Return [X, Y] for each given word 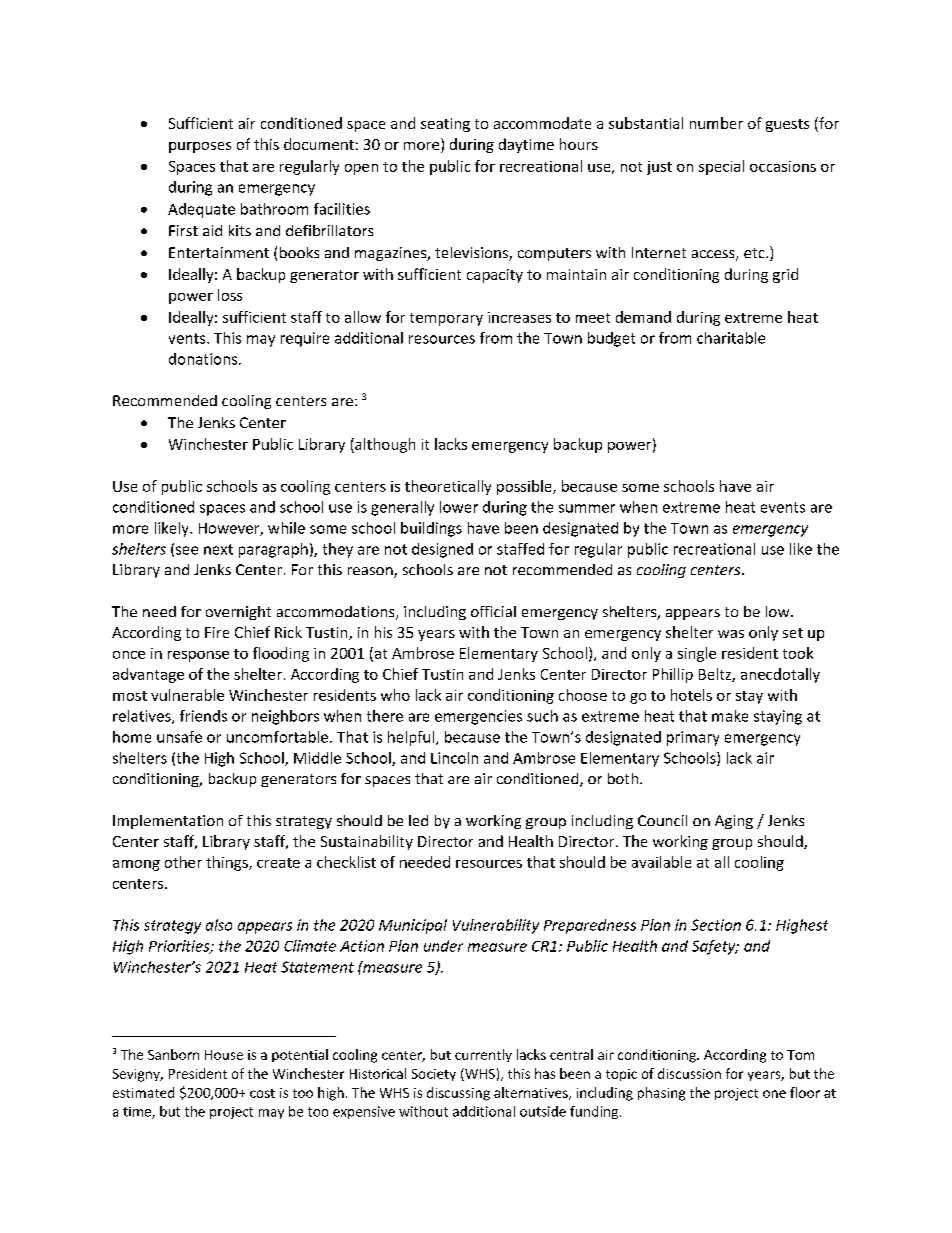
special [721, 167]
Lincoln [454, 758]
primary [693, 738]
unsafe [179, 737]
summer [587, 508]
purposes [200, 147]
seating [445, 125]
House [224, 1055]
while [286, 528]
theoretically [448, 487]
